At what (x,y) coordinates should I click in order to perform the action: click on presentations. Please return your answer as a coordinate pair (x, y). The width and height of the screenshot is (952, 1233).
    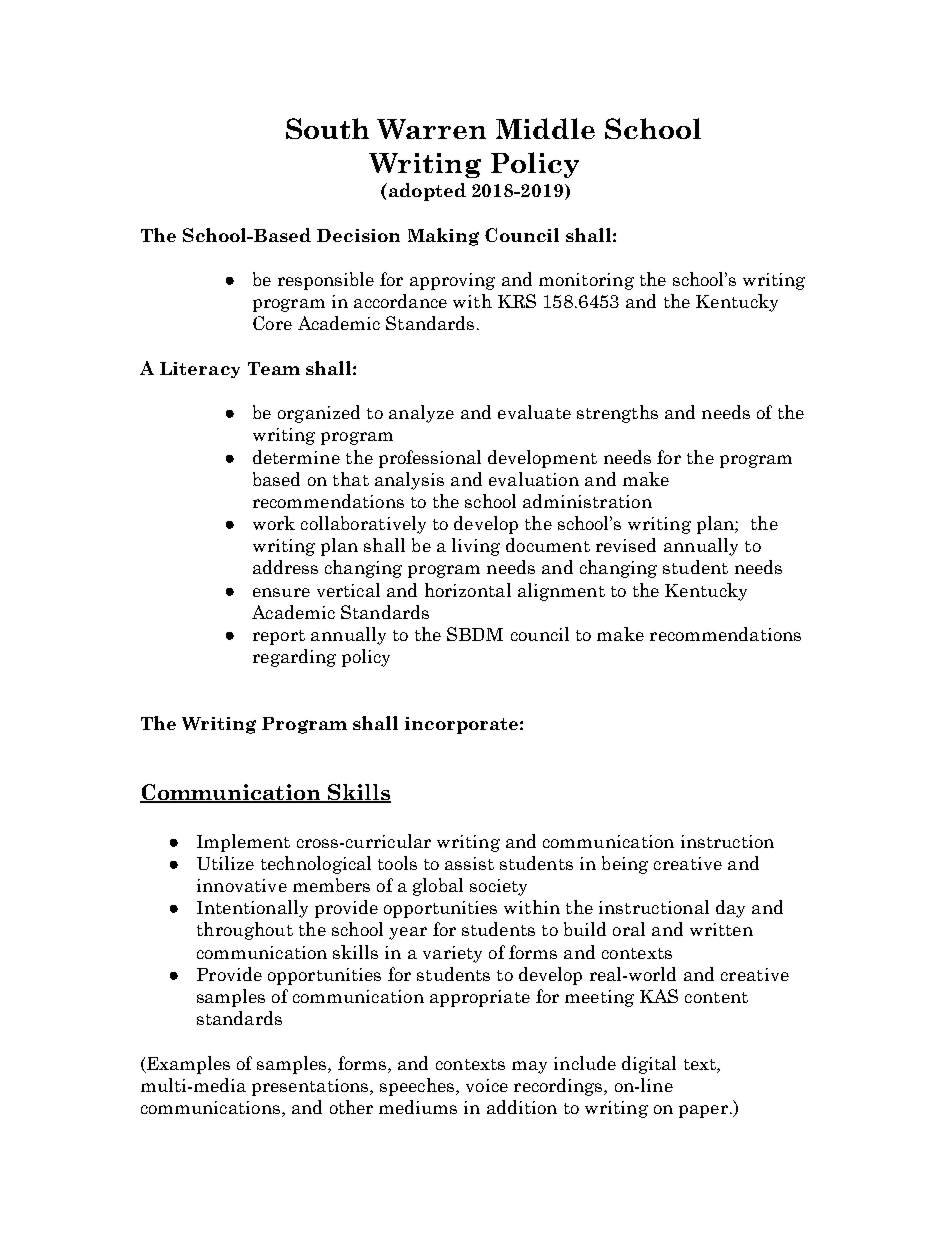
    Looking at the image, I should click on (311, 1087).
